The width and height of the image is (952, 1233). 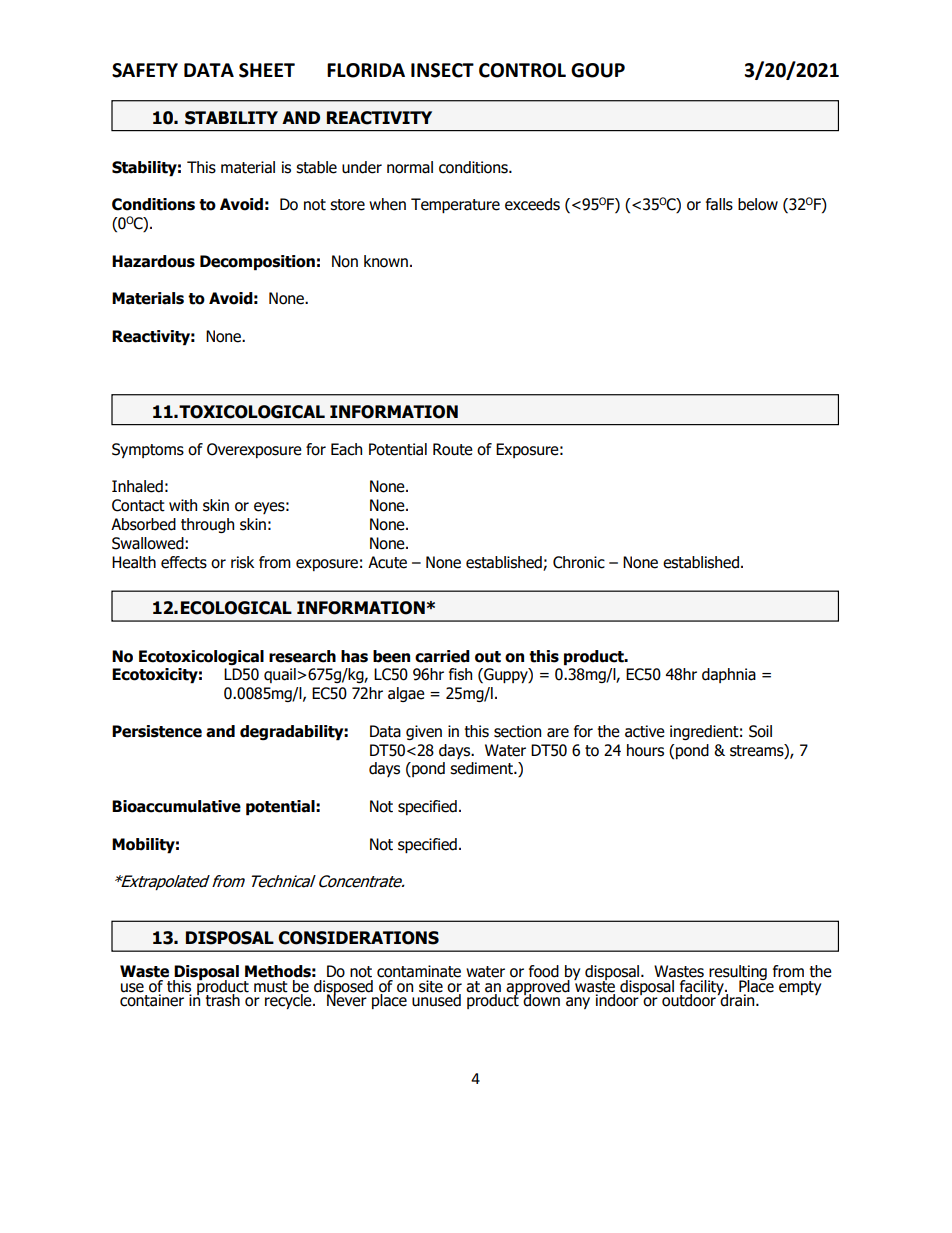 I want to click on CONTROL, so click(x=522, y=70).
